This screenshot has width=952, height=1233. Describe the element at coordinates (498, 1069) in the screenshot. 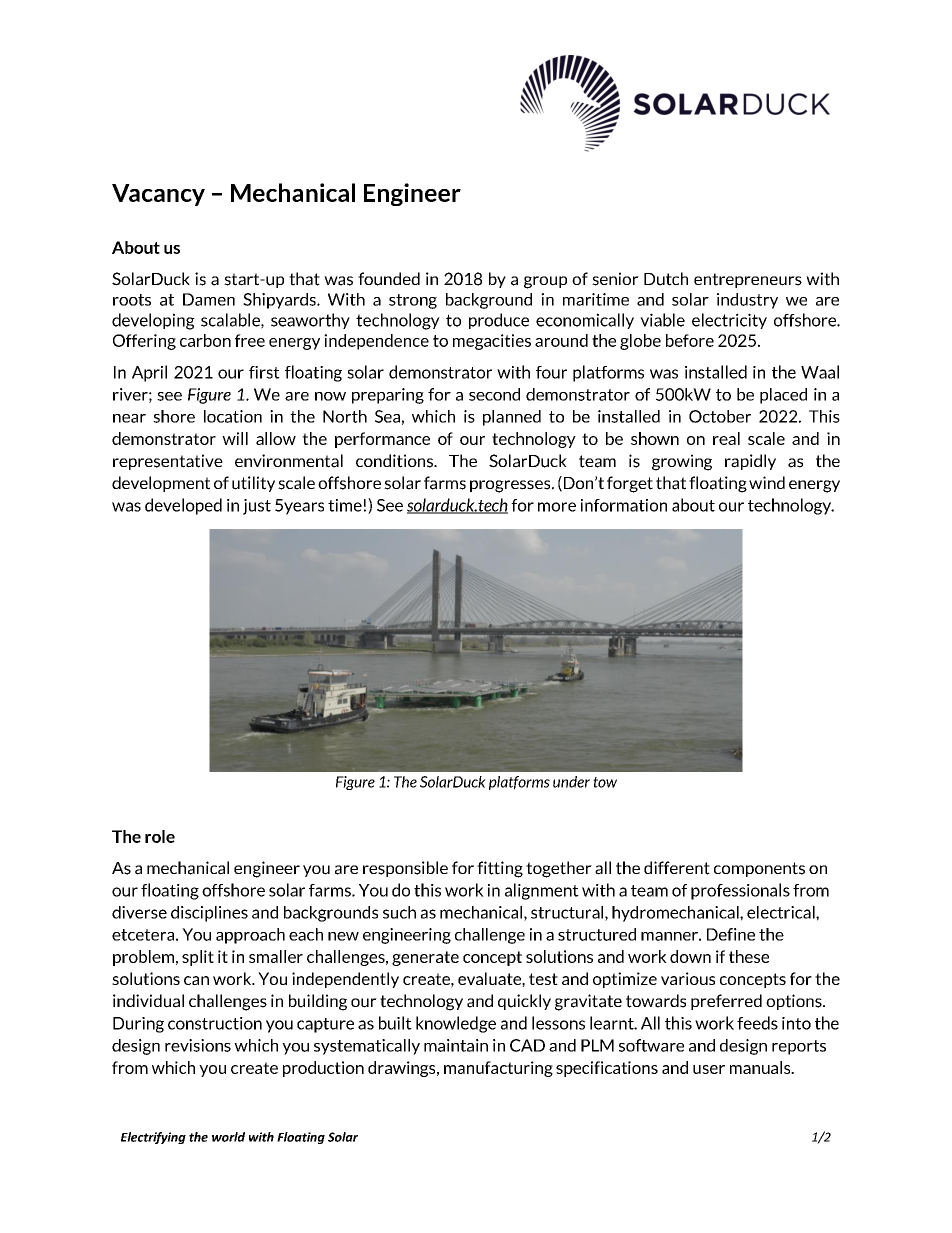

I see `manufacturing` at that location.
